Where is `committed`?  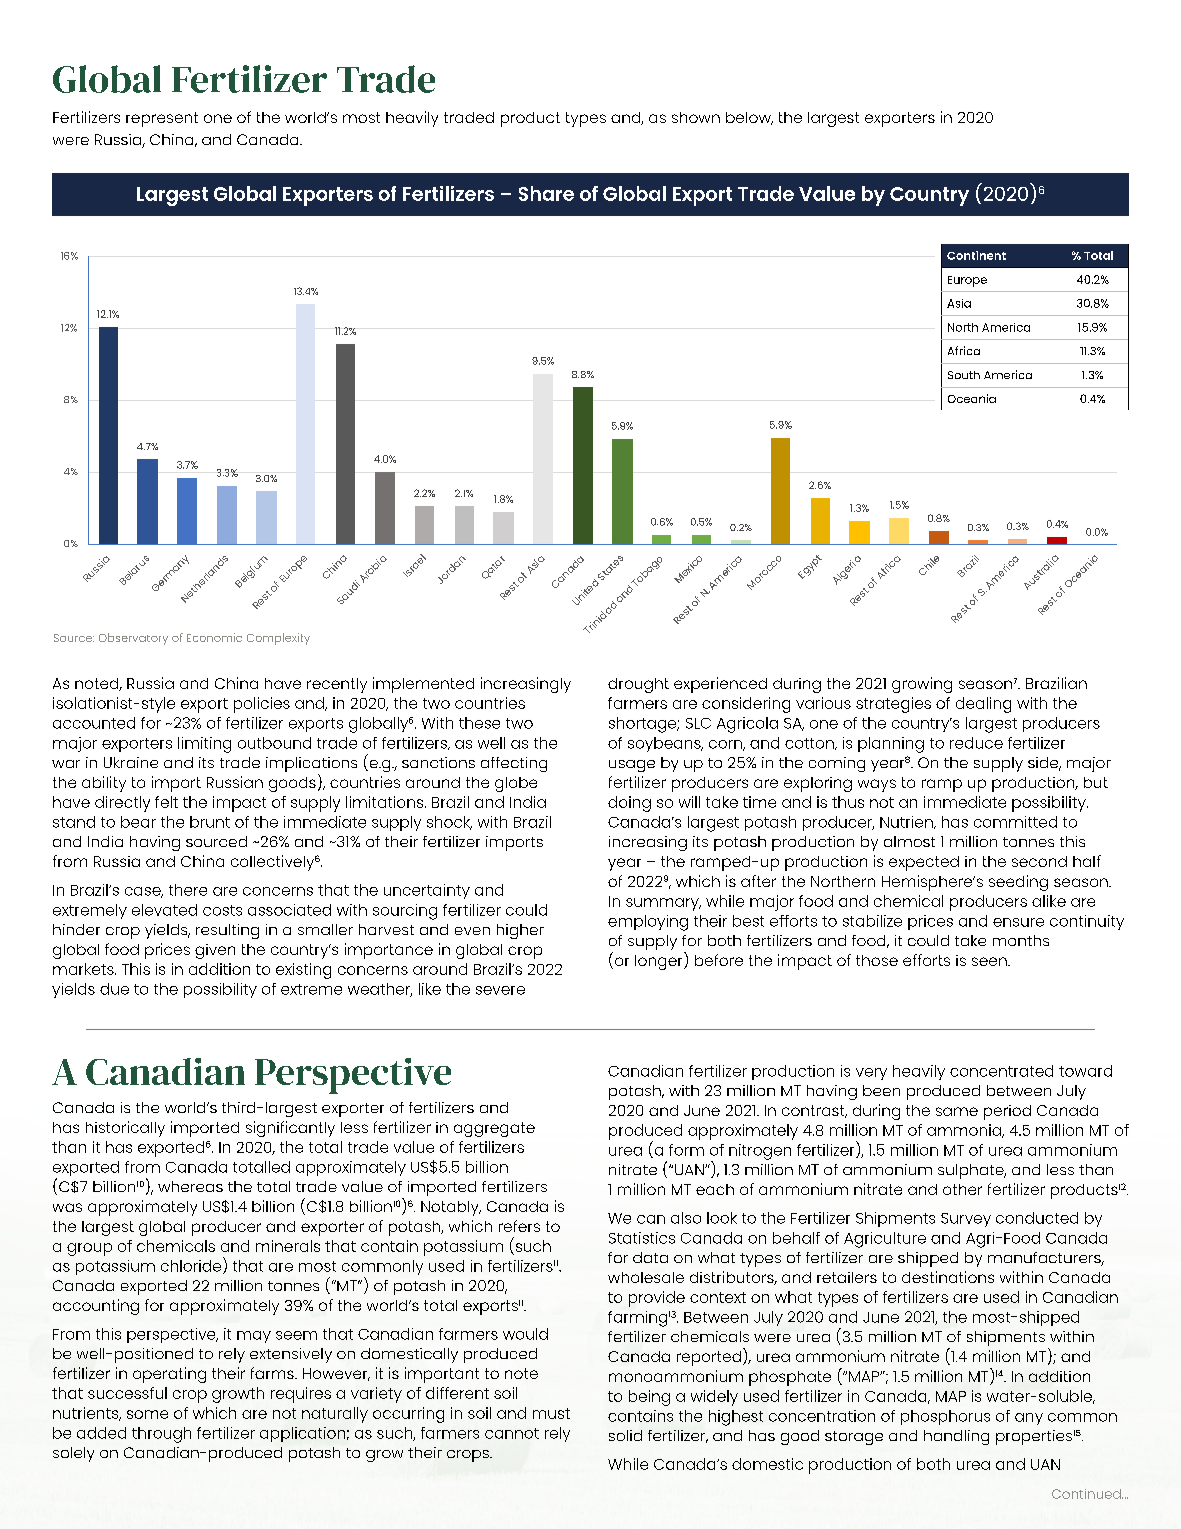 committed is located at coordinates (1015, 822).
